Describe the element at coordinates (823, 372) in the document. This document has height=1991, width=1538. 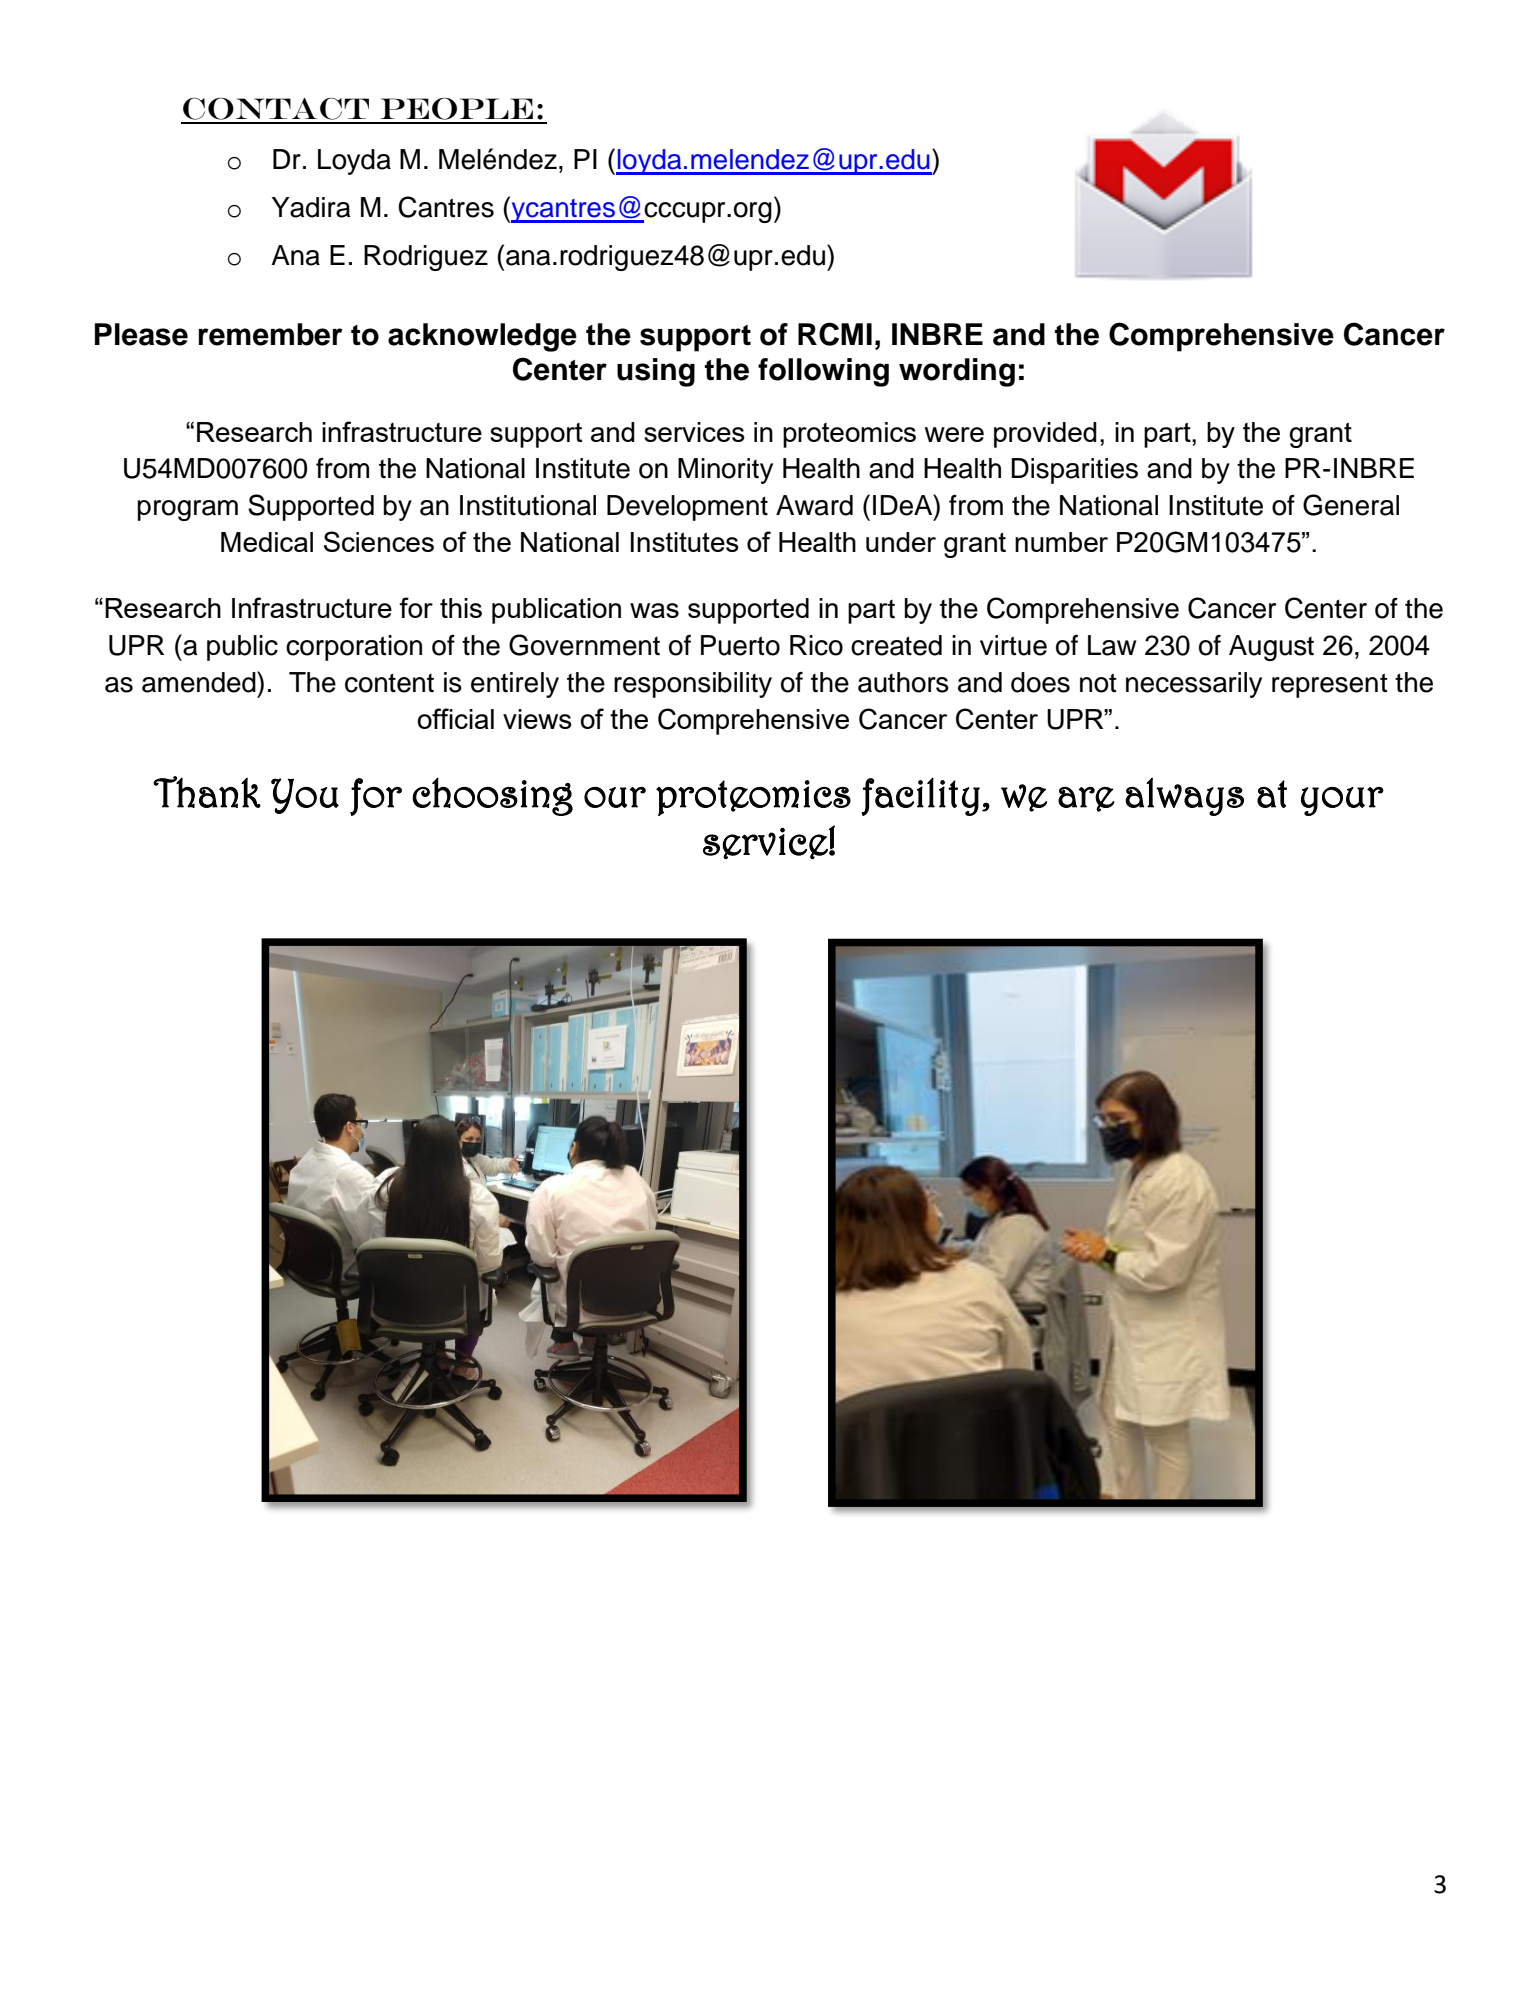
I see `following` at that location.
